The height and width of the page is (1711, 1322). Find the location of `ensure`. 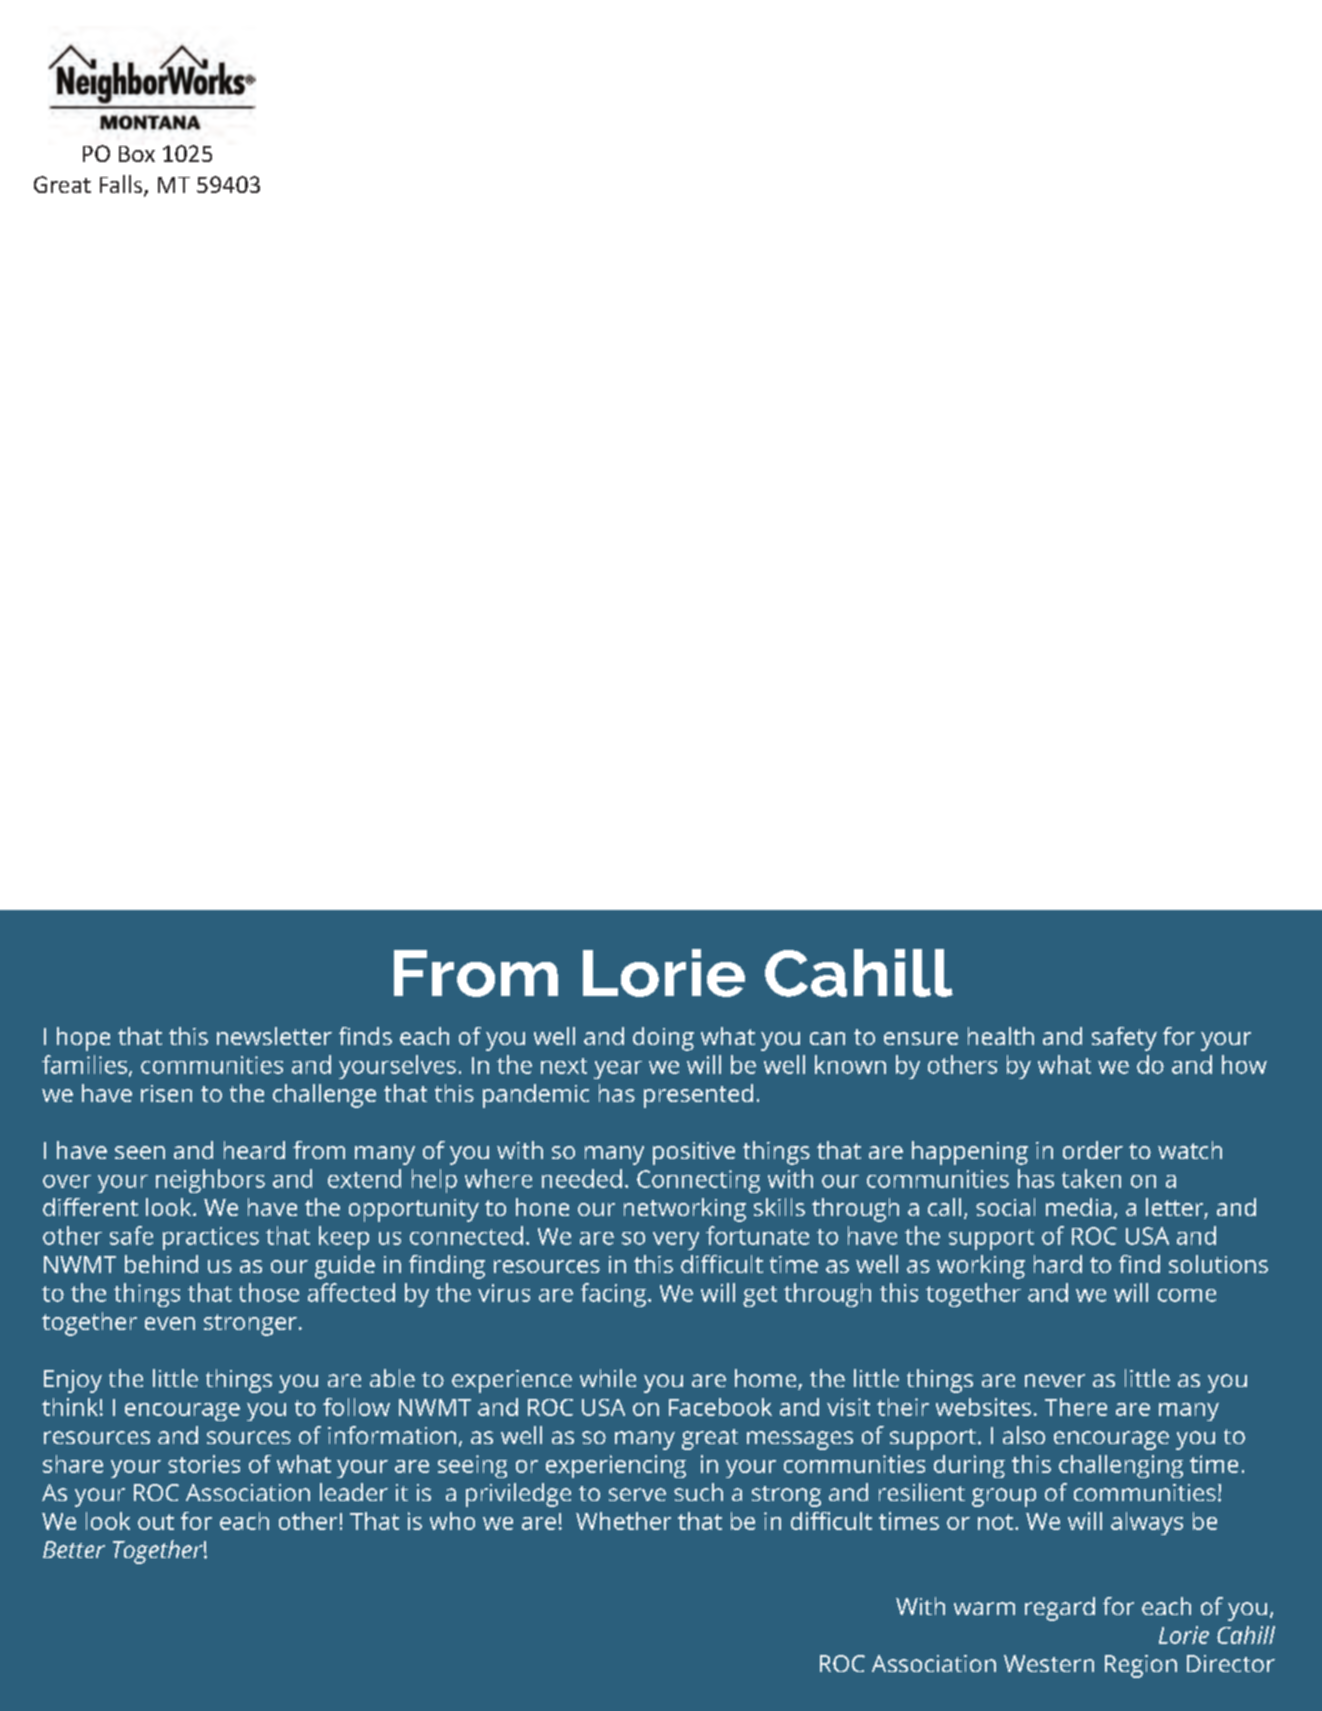

ensure is located at coordinates (921, 1038).
